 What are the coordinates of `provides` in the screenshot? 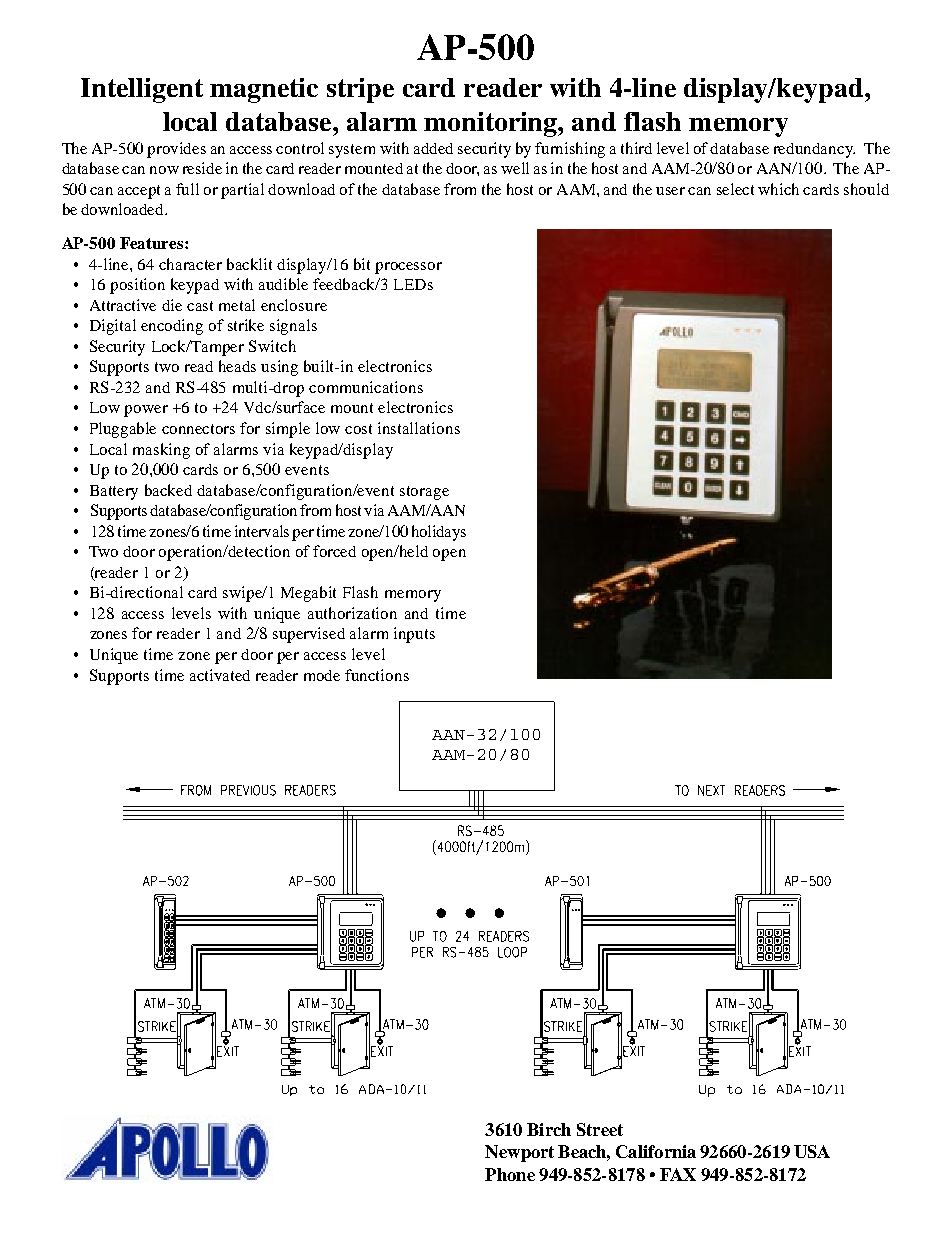 It's located at (176, 150).
